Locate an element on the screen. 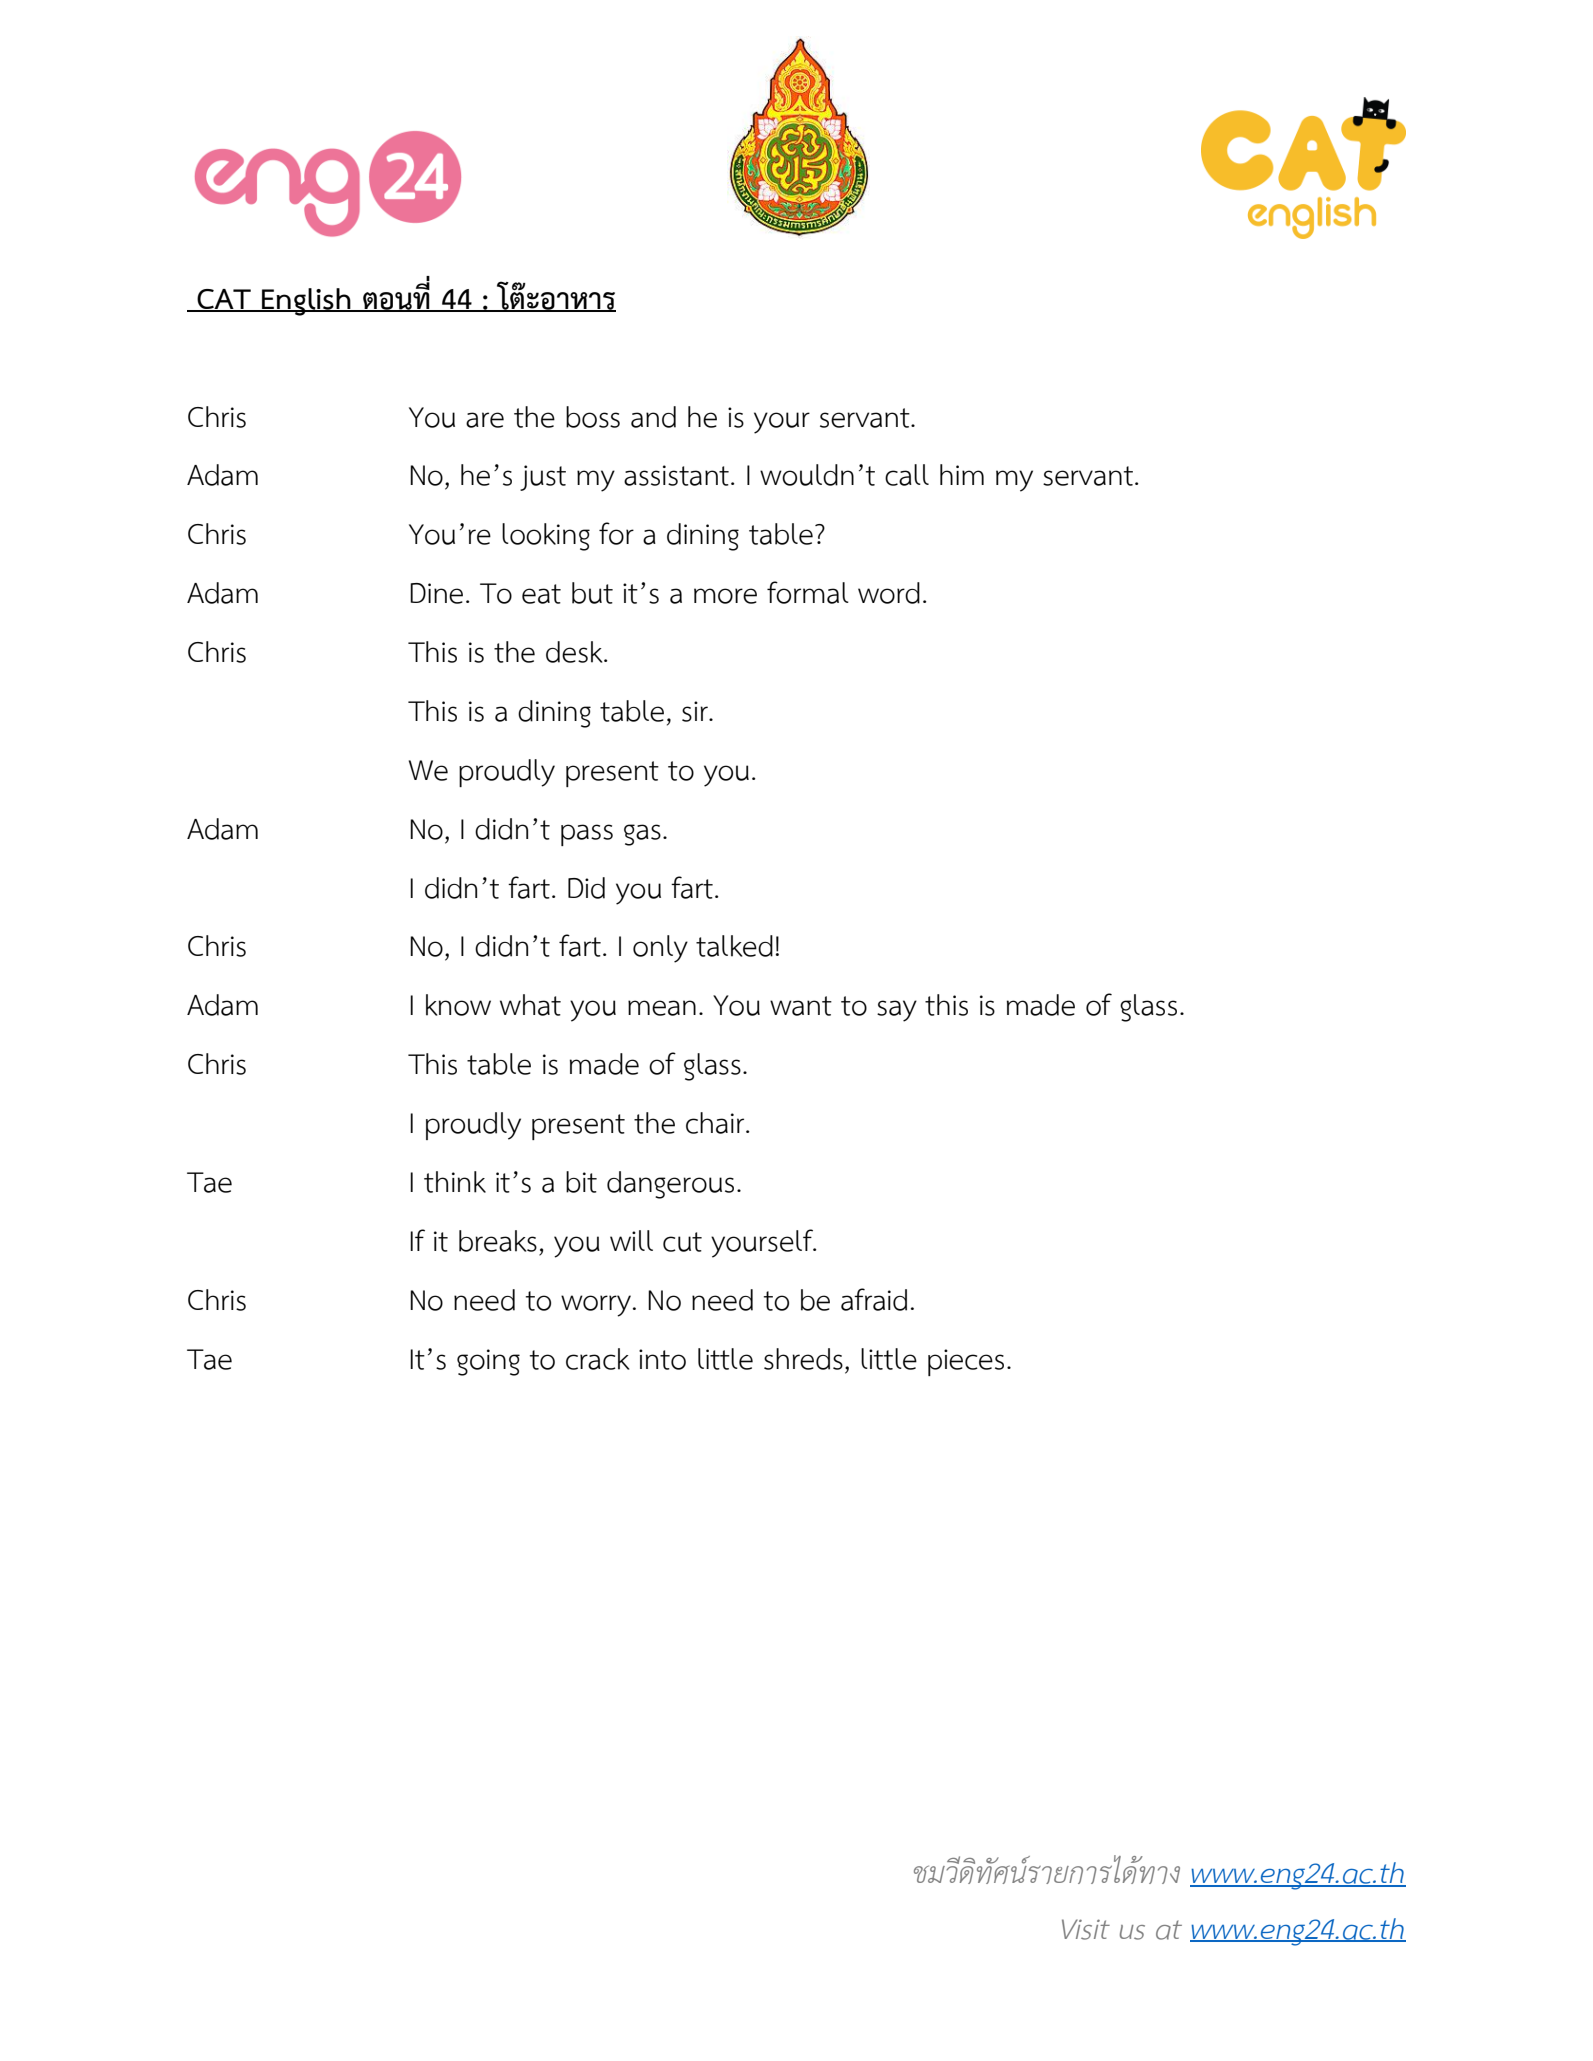 Image resolution: width=1593 pixels, height=2061 pixels. and is located at coordinates (653, 417).
